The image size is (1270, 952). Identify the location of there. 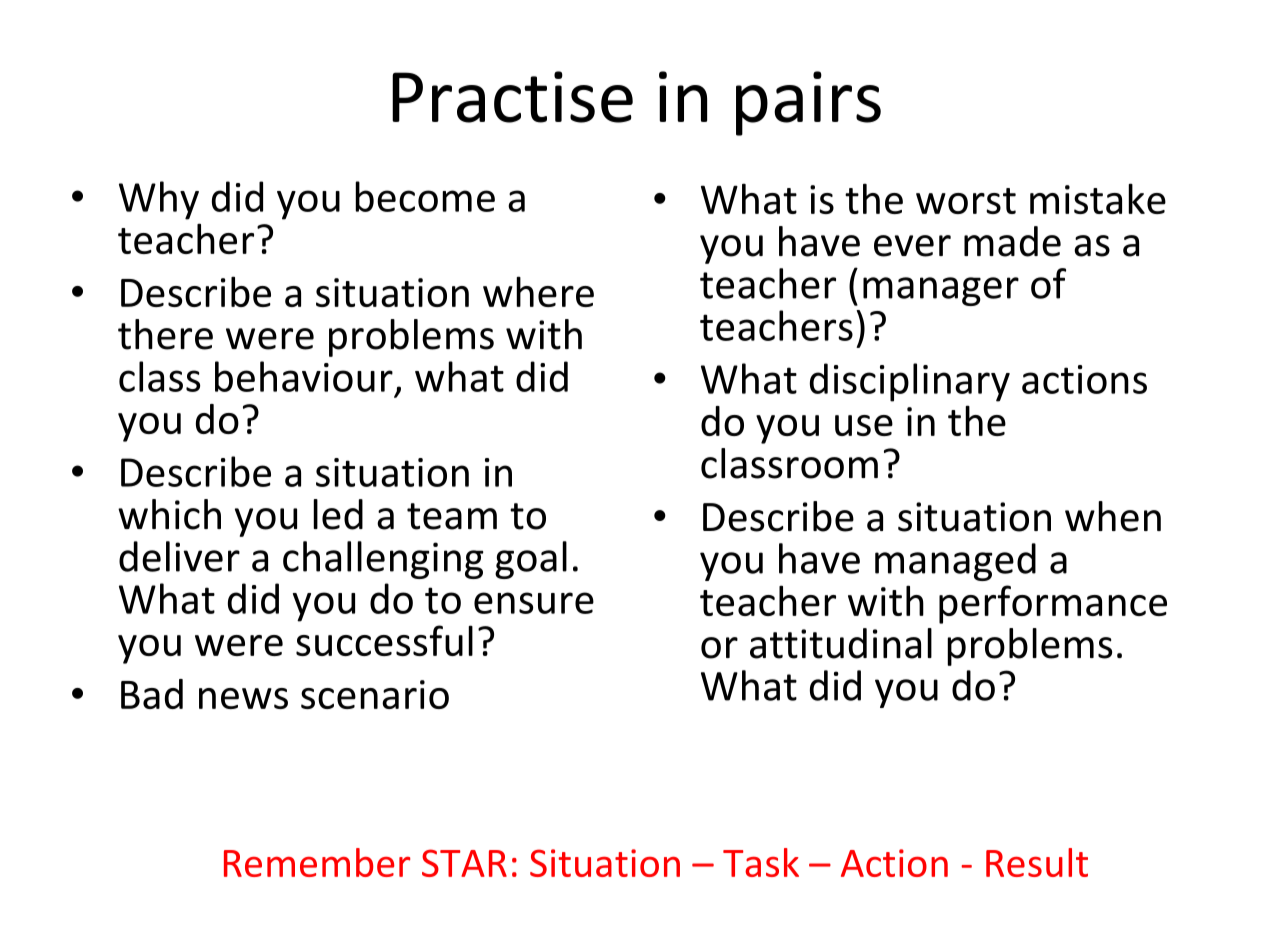
(165, 334).
